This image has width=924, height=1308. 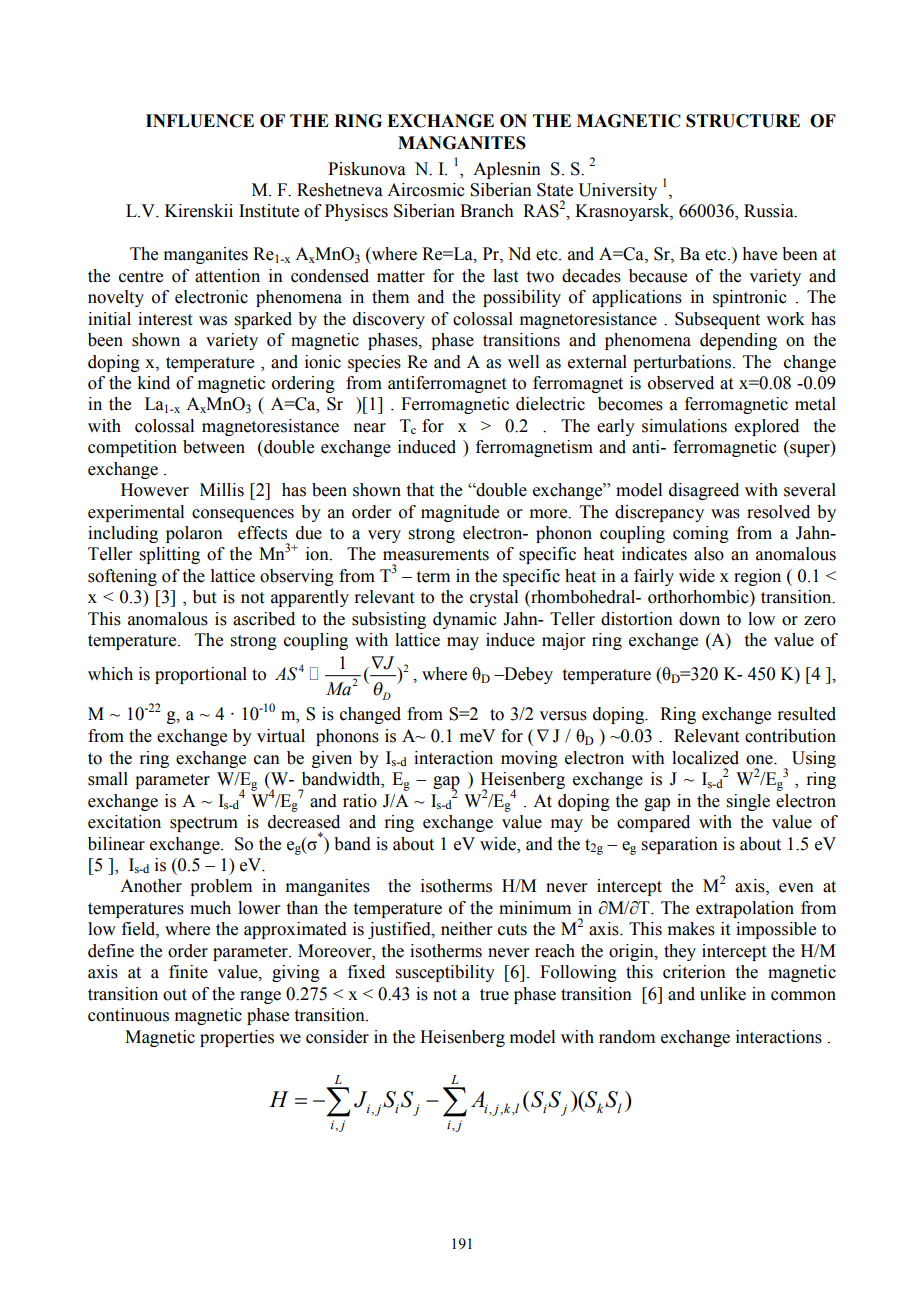 I want to click on true, so click(x=494, y=995).
